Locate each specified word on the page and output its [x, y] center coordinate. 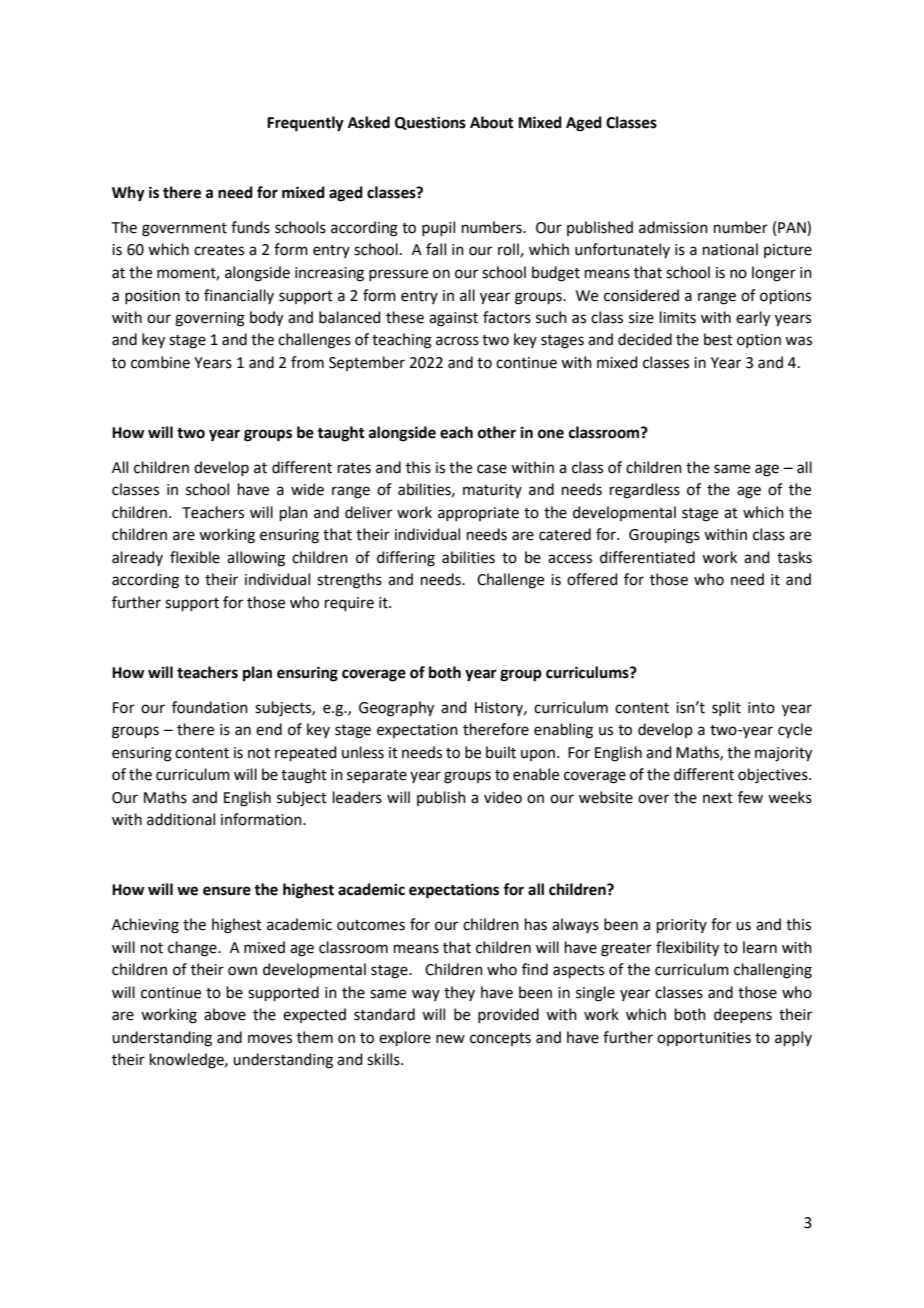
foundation [210, 707]
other [497, 432]
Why [128, 194]
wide [307, 489]
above [225, 1014]
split [726, 708]
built [501, 752]
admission [673, 227]
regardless [645, 491]
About [492, 122]
